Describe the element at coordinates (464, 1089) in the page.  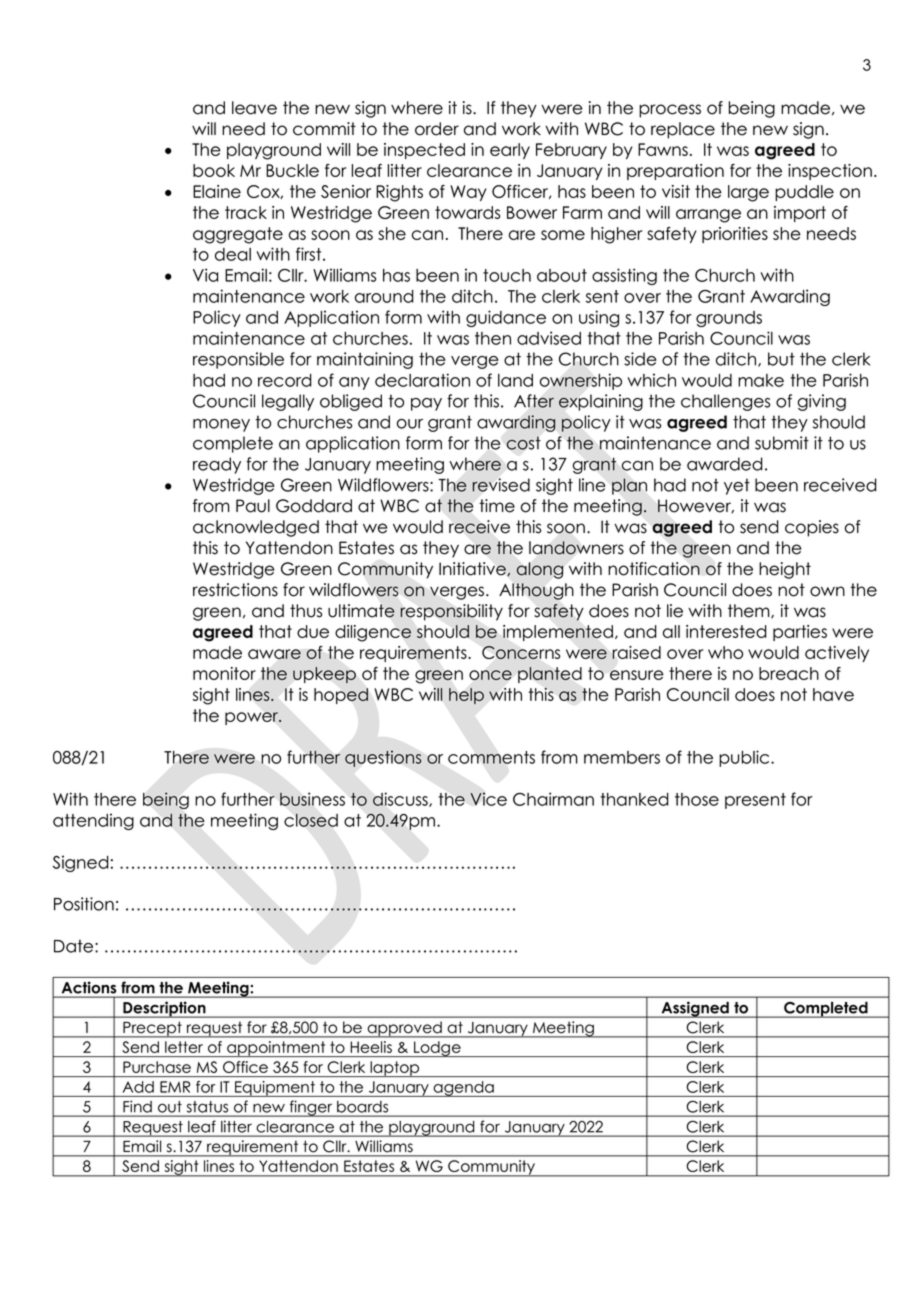
I see `agenda` at that location.
